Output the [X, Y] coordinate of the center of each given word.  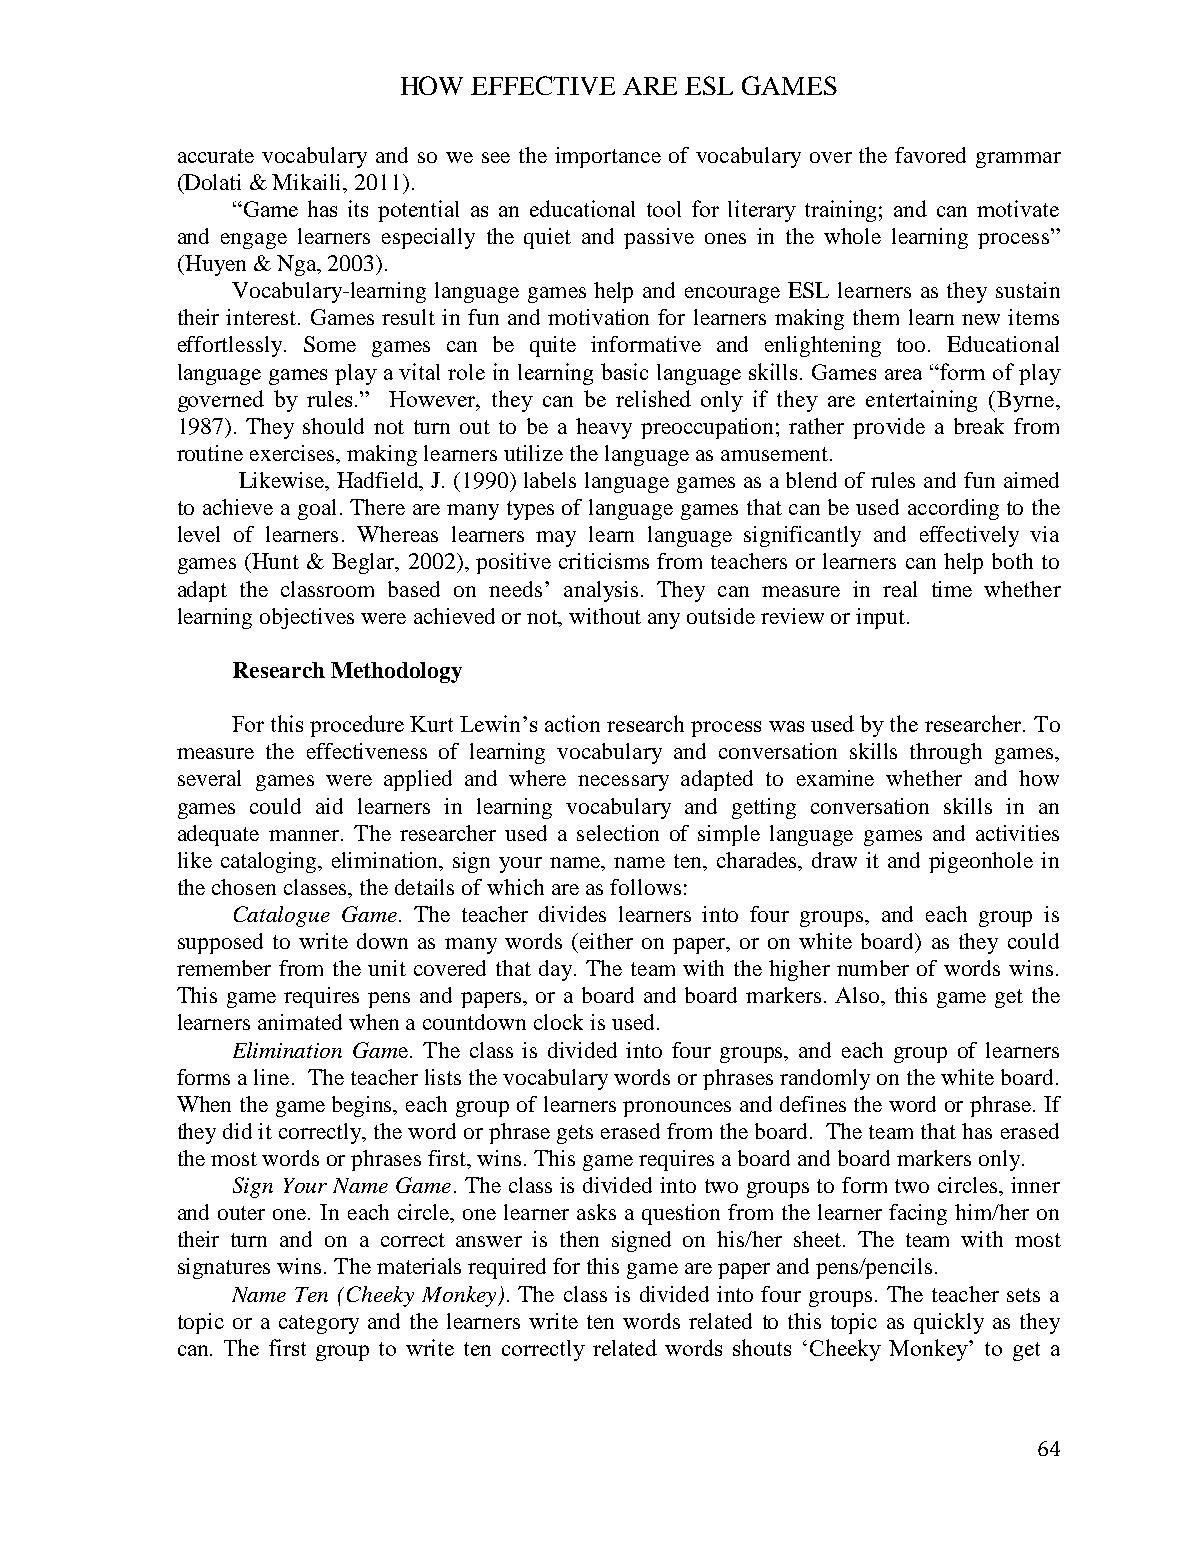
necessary [623, 783]
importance [608, 157]
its [358, 208]
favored [930, 155]
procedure [357, 726]
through [946, 753]
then [579, 1239]
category [319, 1324]
